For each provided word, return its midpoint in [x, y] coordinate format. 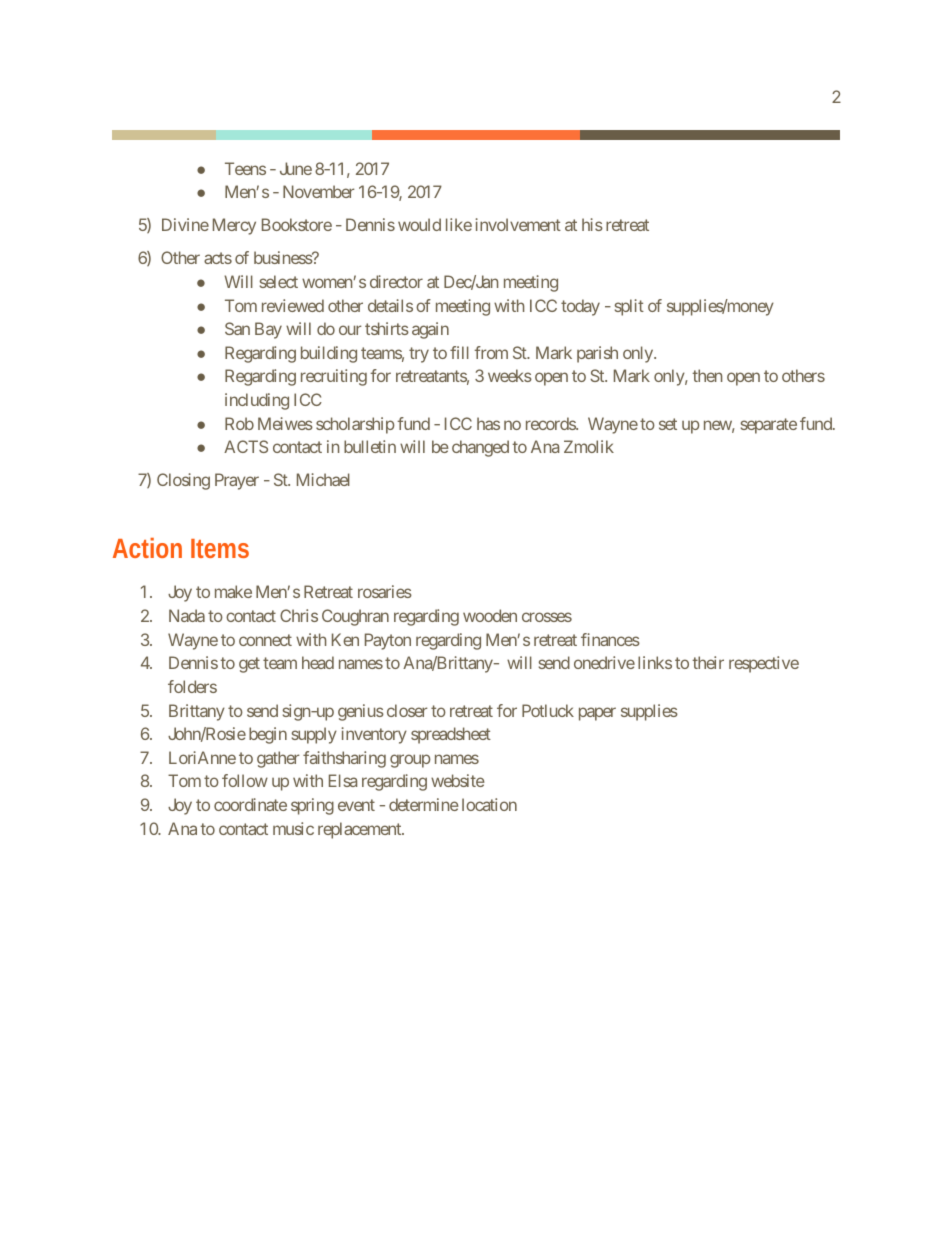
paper [597, 714]
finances [610, 639]
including [257, 401]
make [233, 591]
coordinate [250, 804]
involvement [518, 224]
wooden [490, 615]
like [459, 224]
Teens [245, 168]
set [668, 424]
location [489, 804]
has [488, 423]
